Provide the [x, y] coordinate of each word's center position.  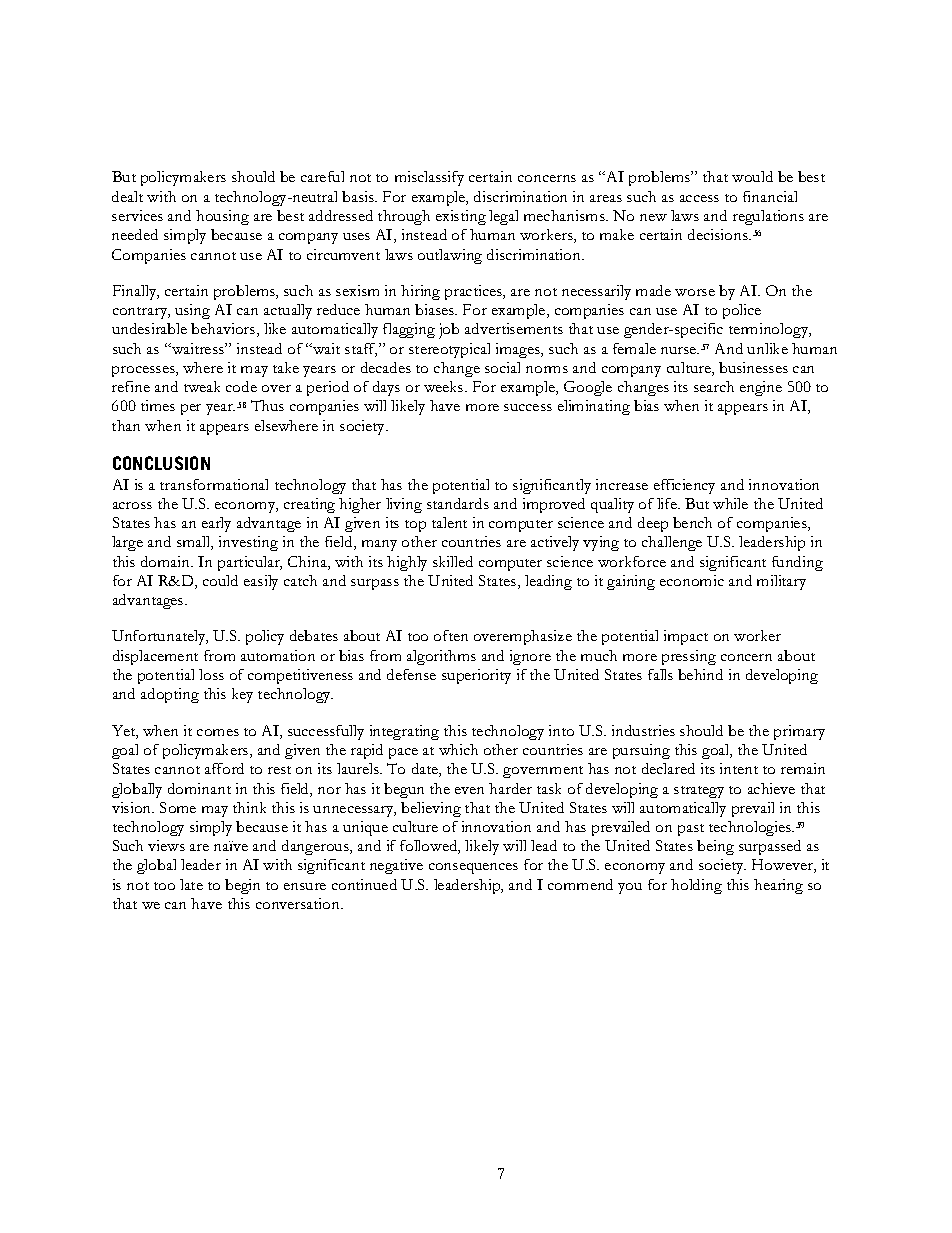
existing [461, 217]
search [714, 386]
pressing [689, 657]
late [191, 884]
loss [211, 674]
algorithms [441, 657]
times [158, 405]
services [137, 215]
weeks [445, 386]
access [699, 198]
